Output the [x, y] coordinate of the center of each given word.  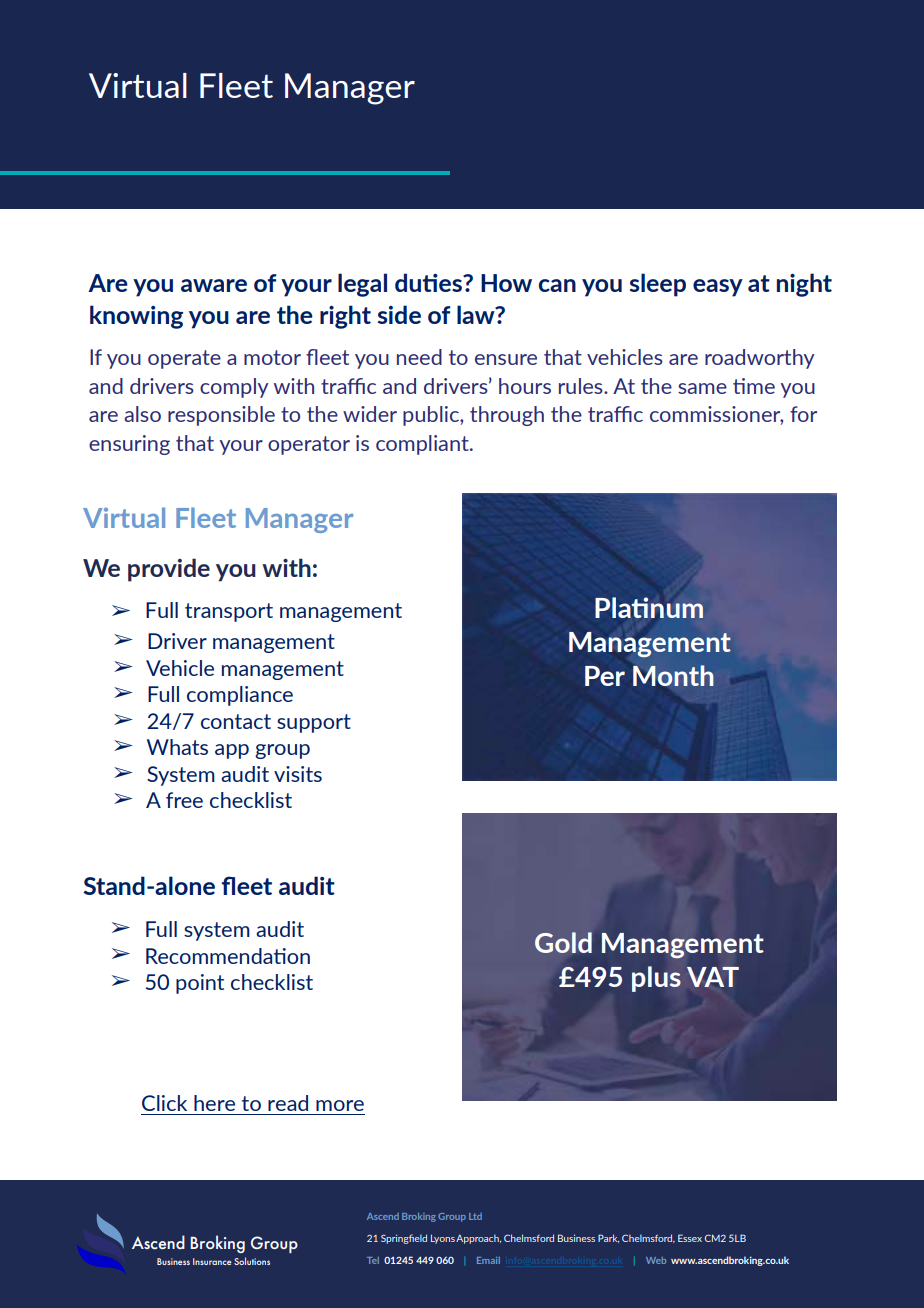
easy [718, 288]
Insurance [212, 1261]
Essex [690, 1238]
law [477, 314]
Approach [478, 1239]
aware [214, 285]
